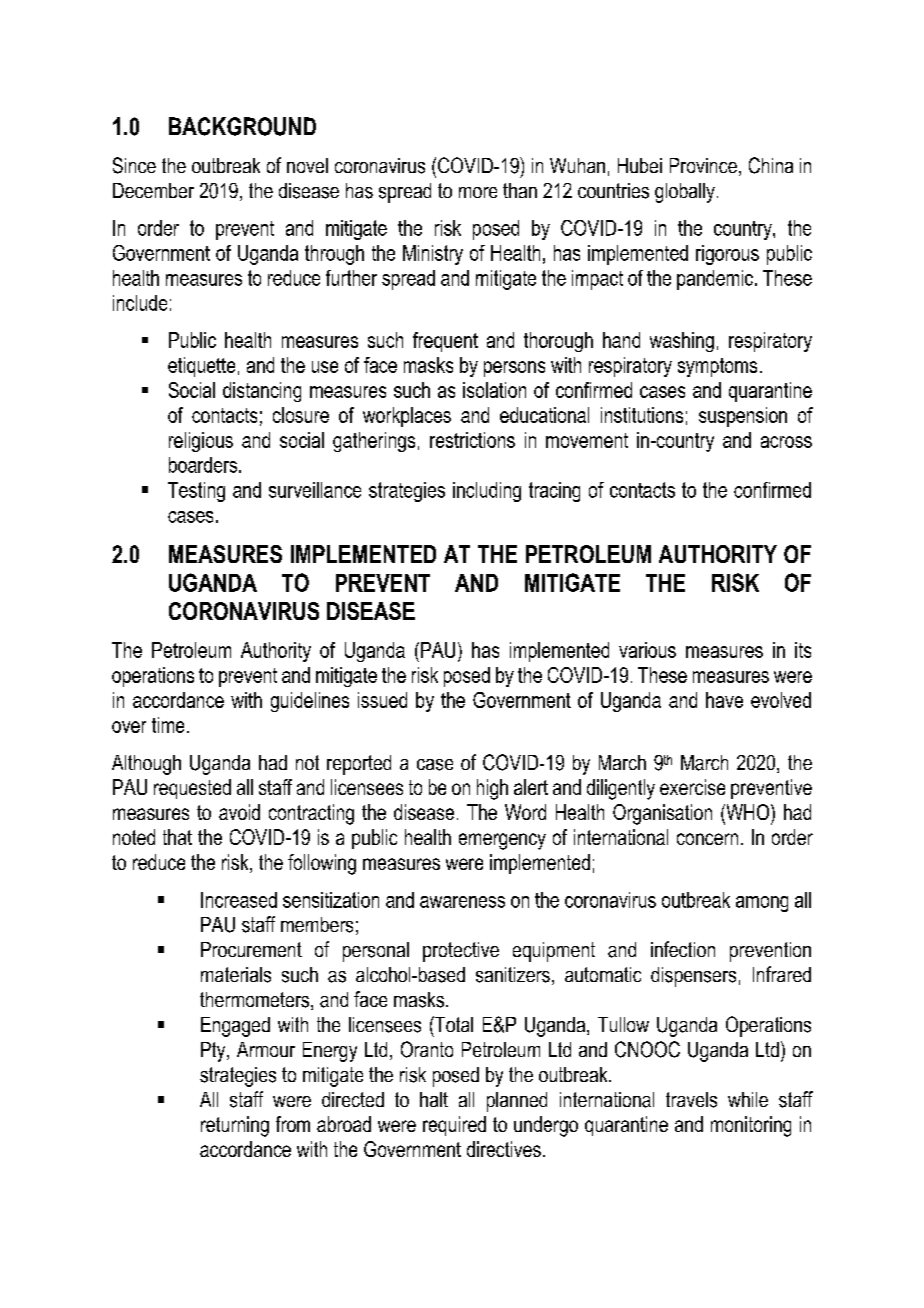 This page has width=924, height=1308. I want to click on Province, so click(703, 165).
